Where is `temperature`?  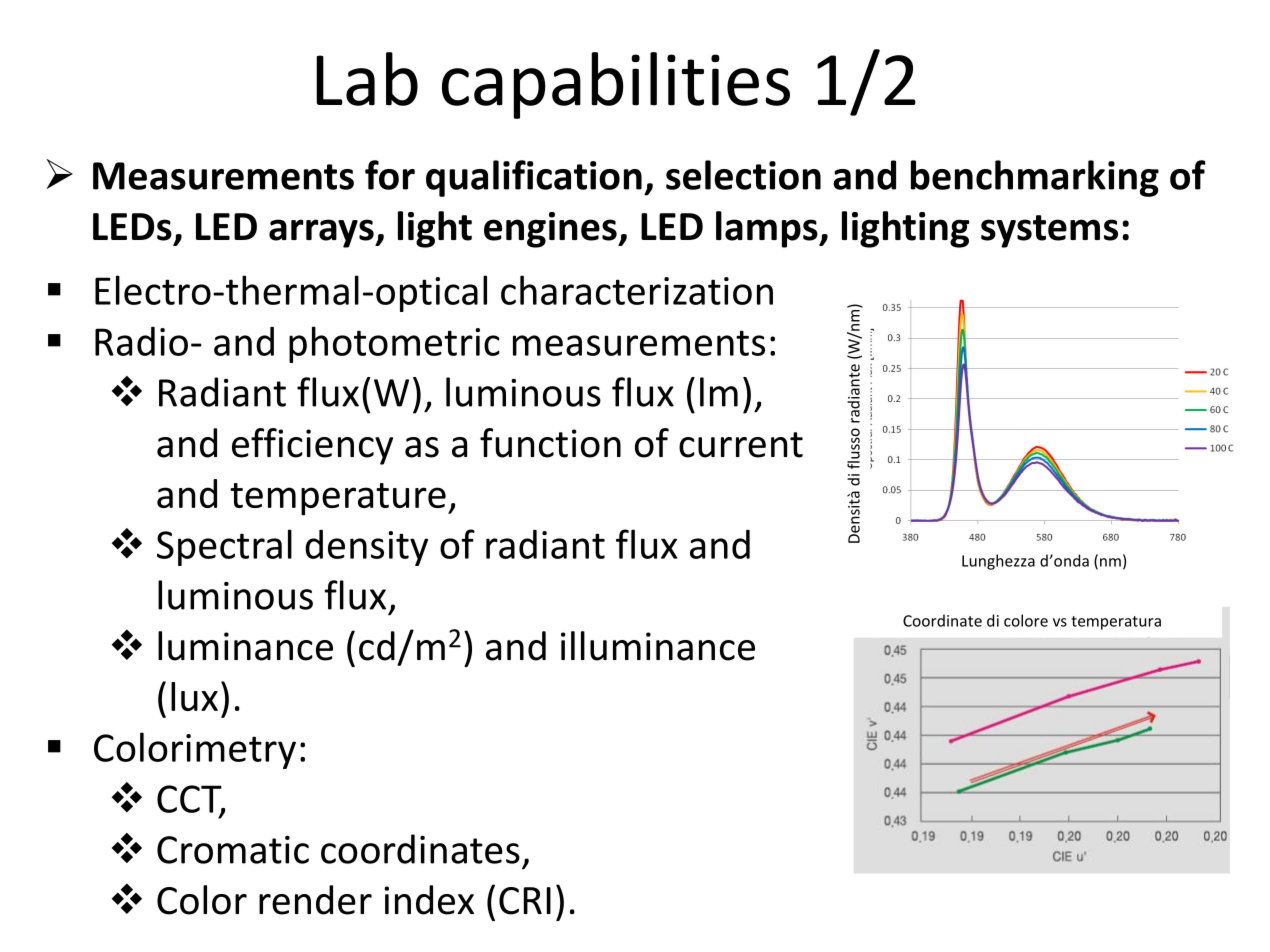
temperature is located at coordinates (338, 499).
